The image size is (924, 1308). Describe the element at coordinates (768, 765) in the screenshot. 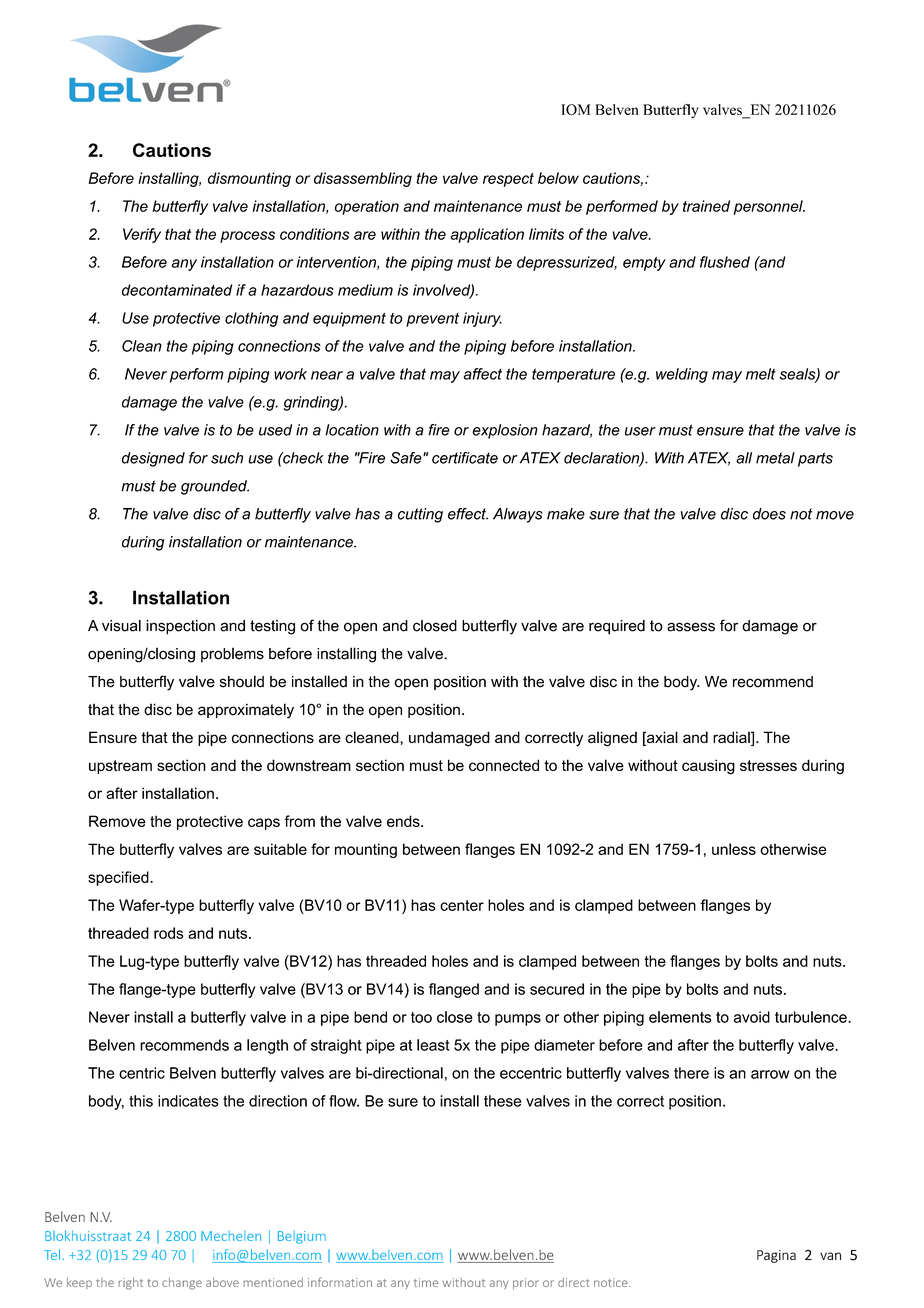

I see `stresses` at that location.
